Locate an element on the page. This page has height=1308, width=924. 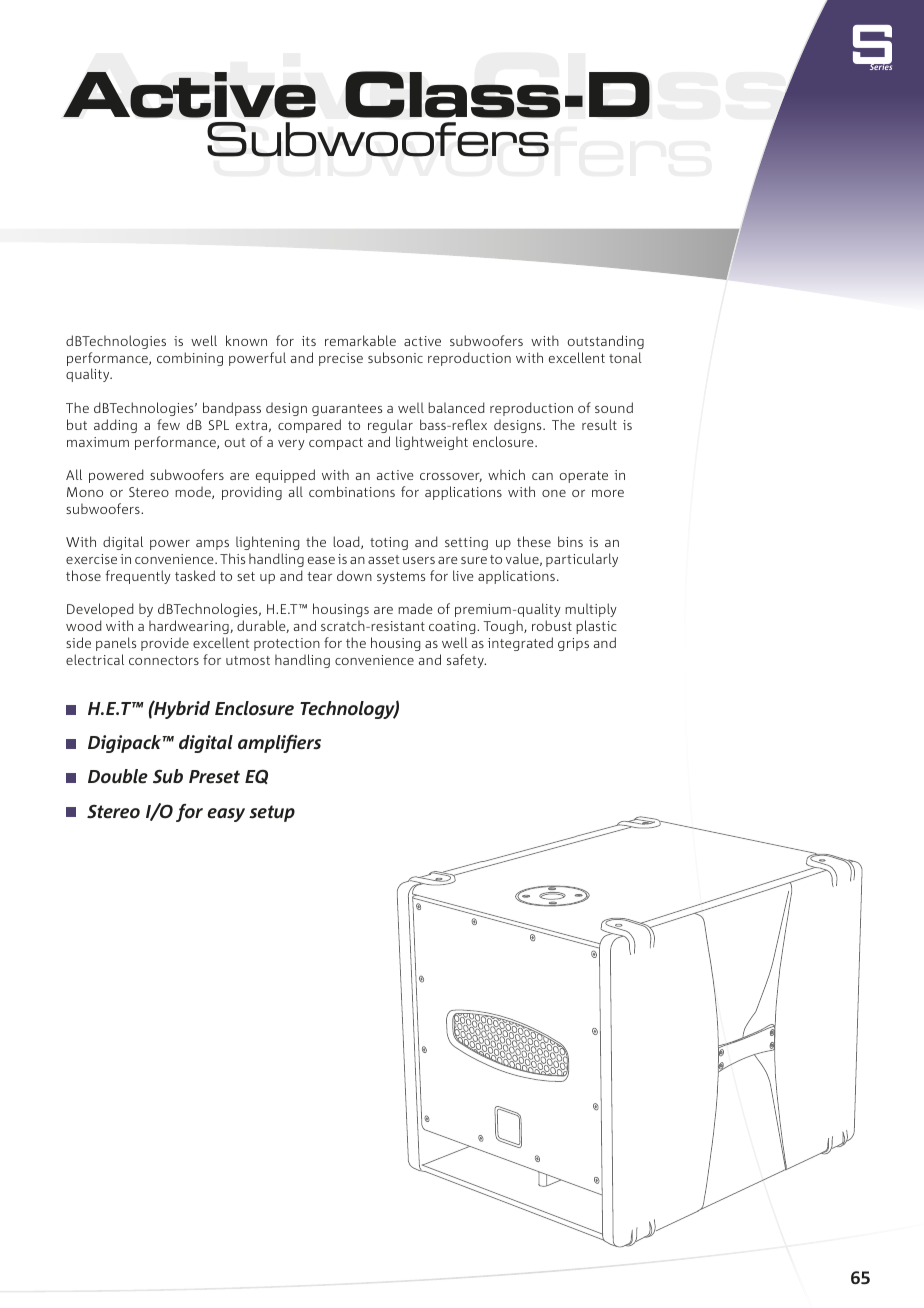
particularly is located at coordinates (582, 560).
